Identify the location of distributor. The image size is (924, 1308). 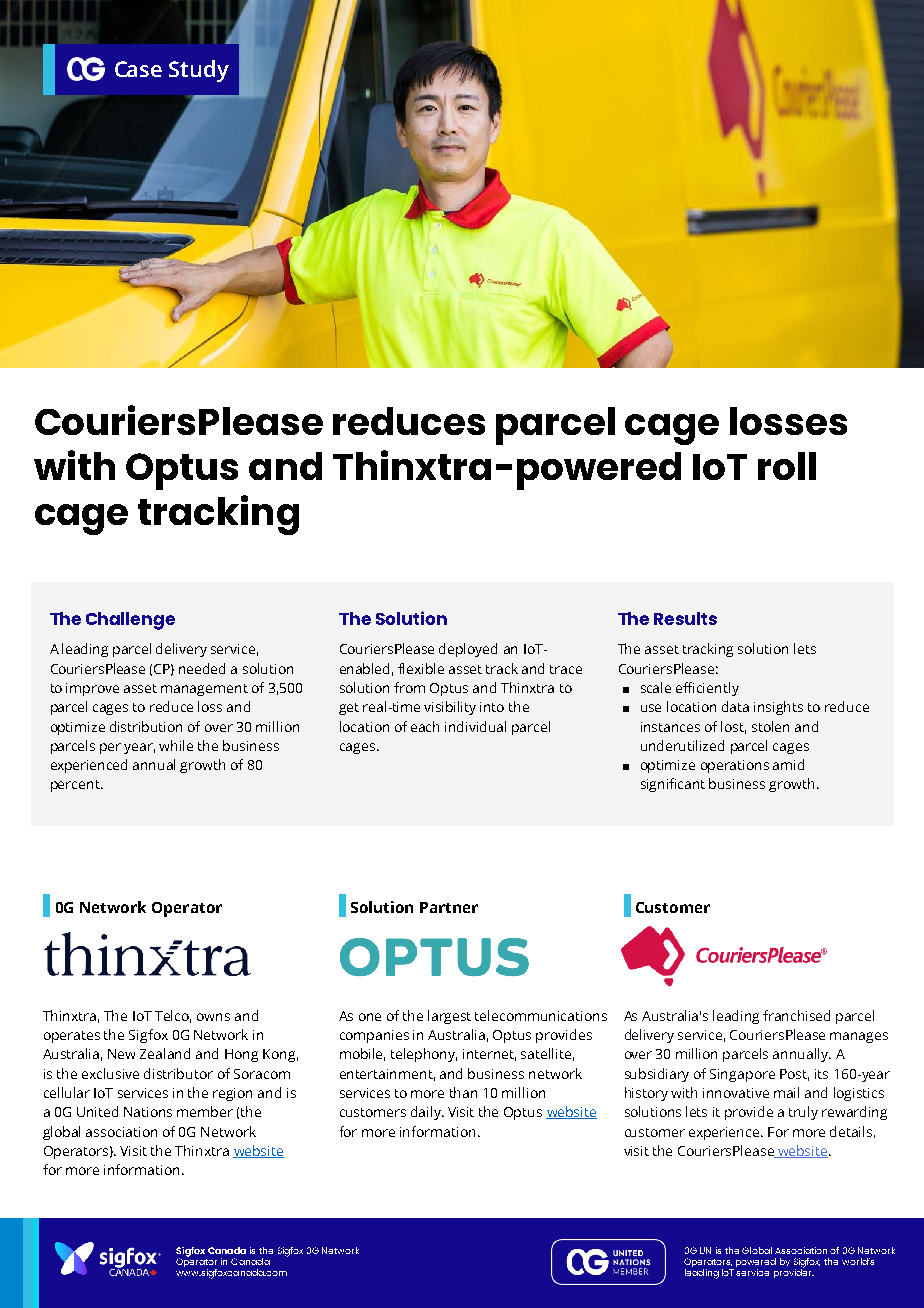
(178, 1073).
